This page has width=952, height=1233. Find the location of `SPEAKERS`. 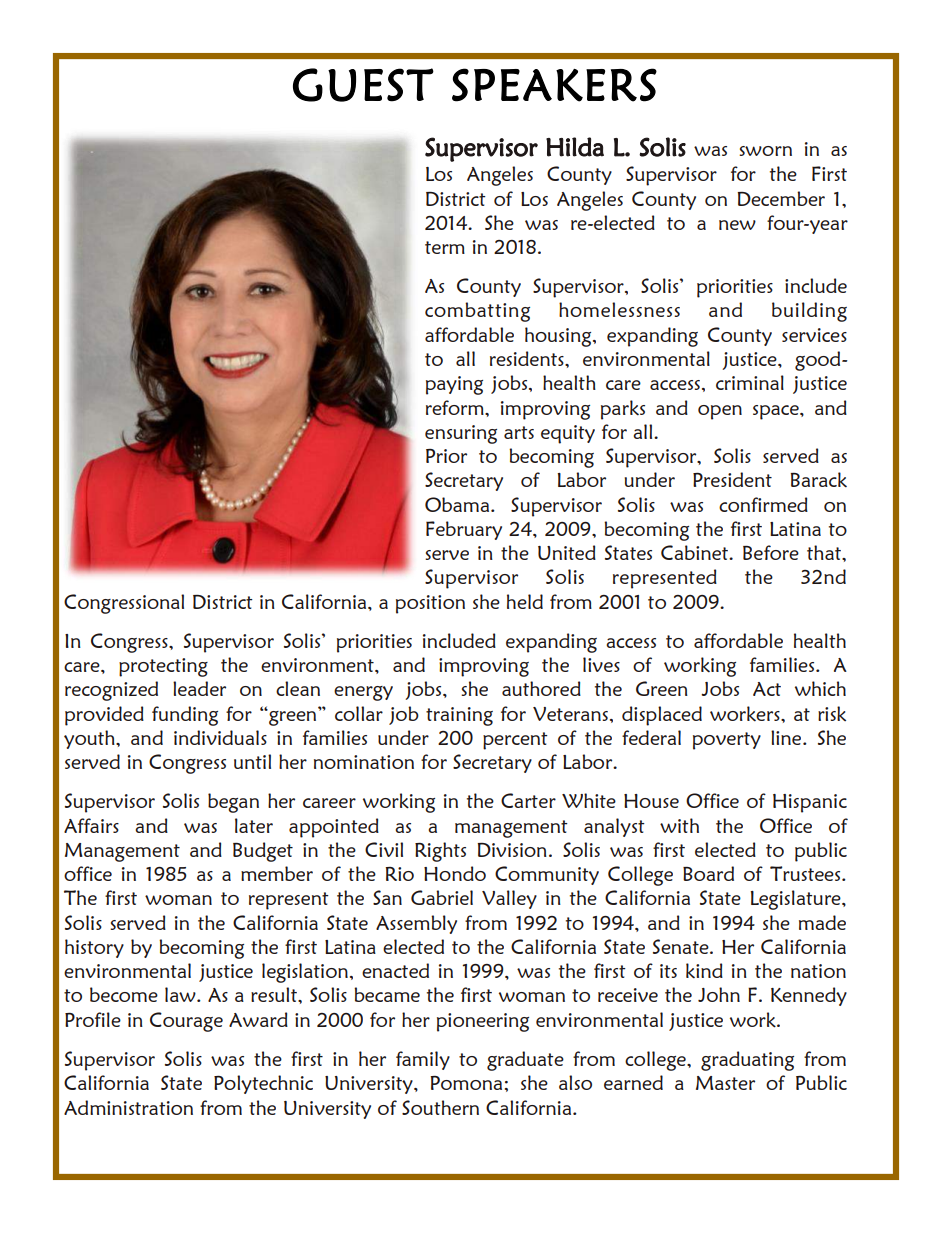

SPEAKERS is located at coordinates (554, 85).
